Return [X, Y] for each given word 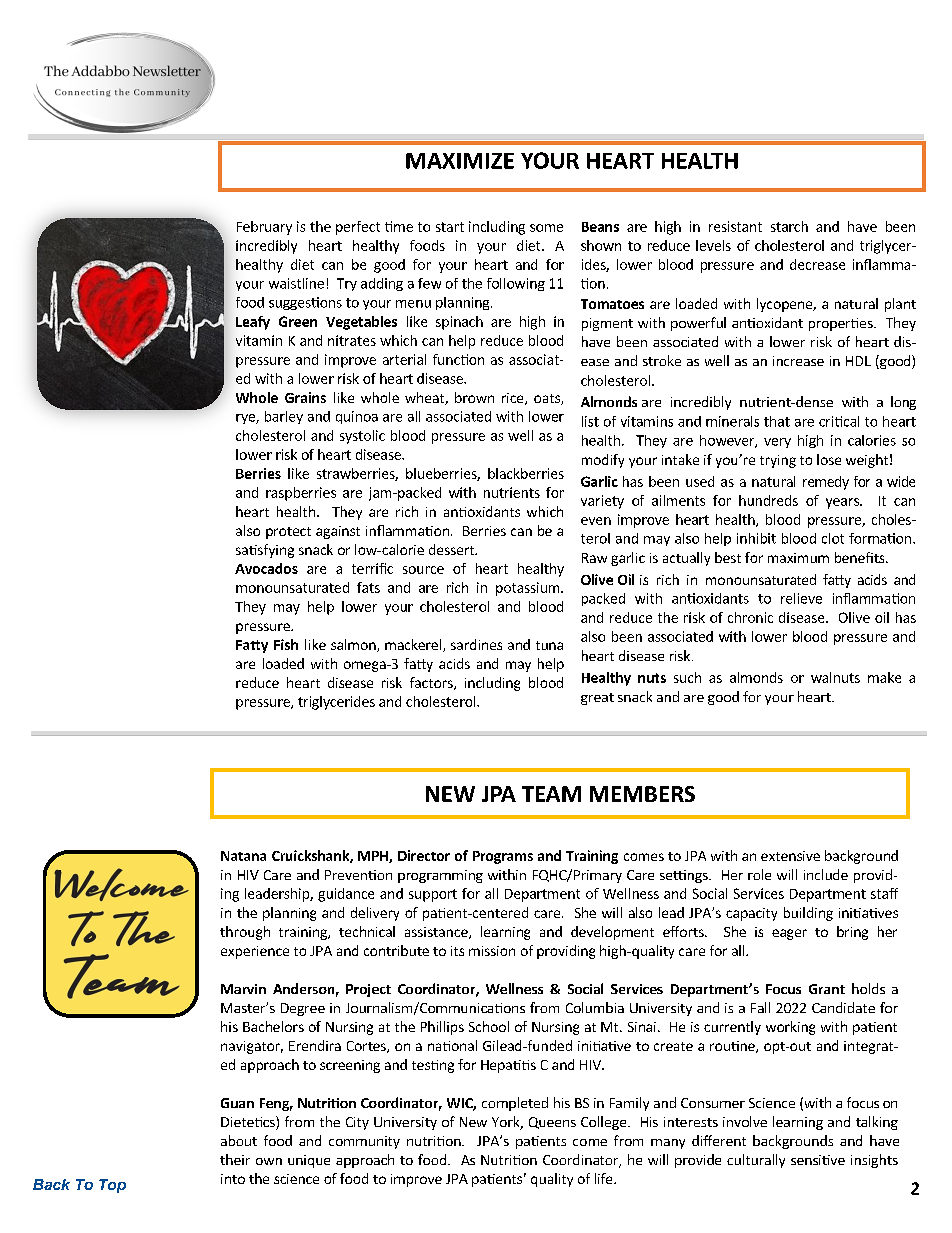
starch [789, 226]
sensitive [818, 1160]
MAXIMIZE [460, 161]
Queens [552, 1123]
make [884, 677]
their [235, 1159]
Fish [286, 644]
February [264, 228]
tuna [549, 645]
